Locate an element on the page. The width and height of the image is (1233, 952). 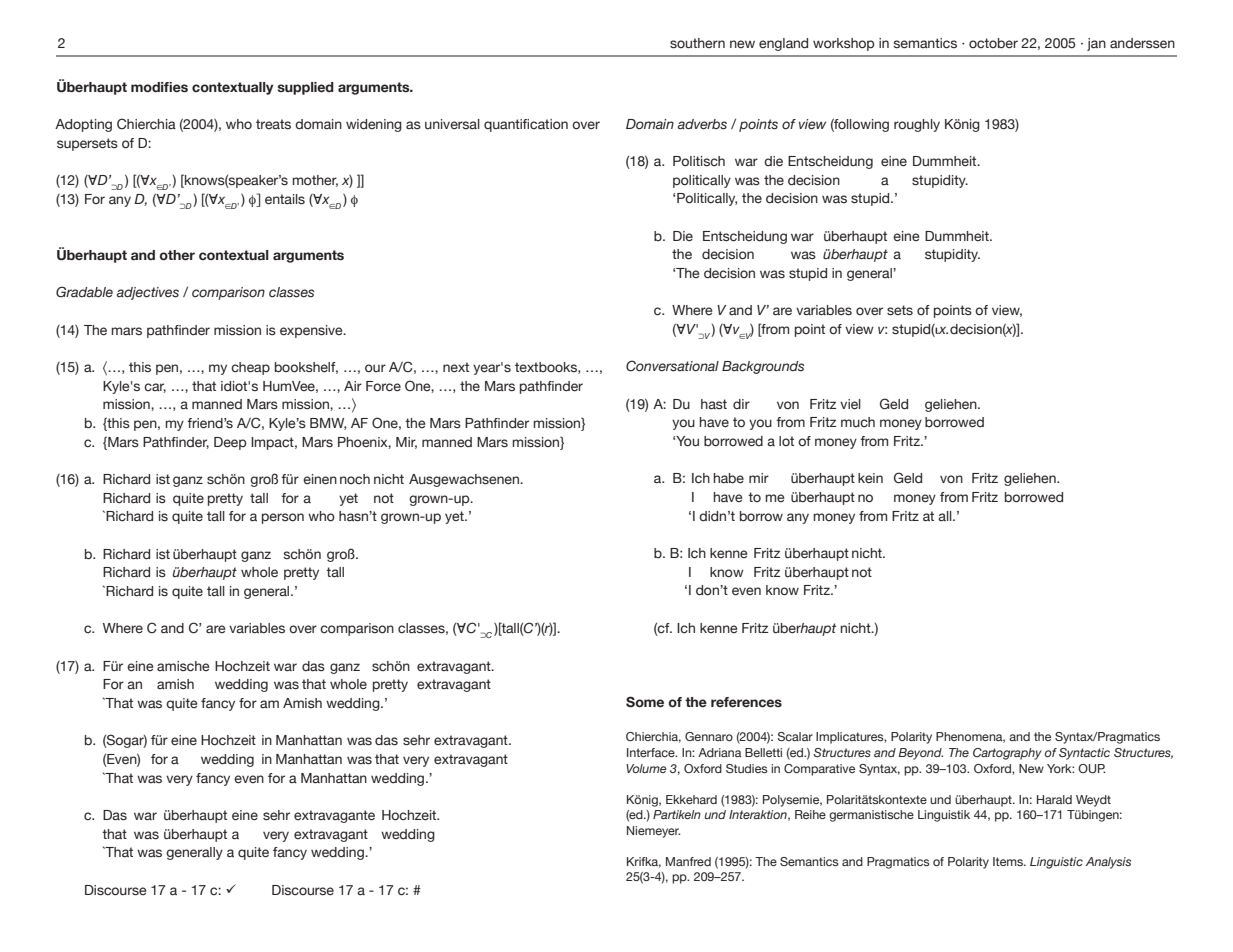
october is located at coordinates (993, 43).
